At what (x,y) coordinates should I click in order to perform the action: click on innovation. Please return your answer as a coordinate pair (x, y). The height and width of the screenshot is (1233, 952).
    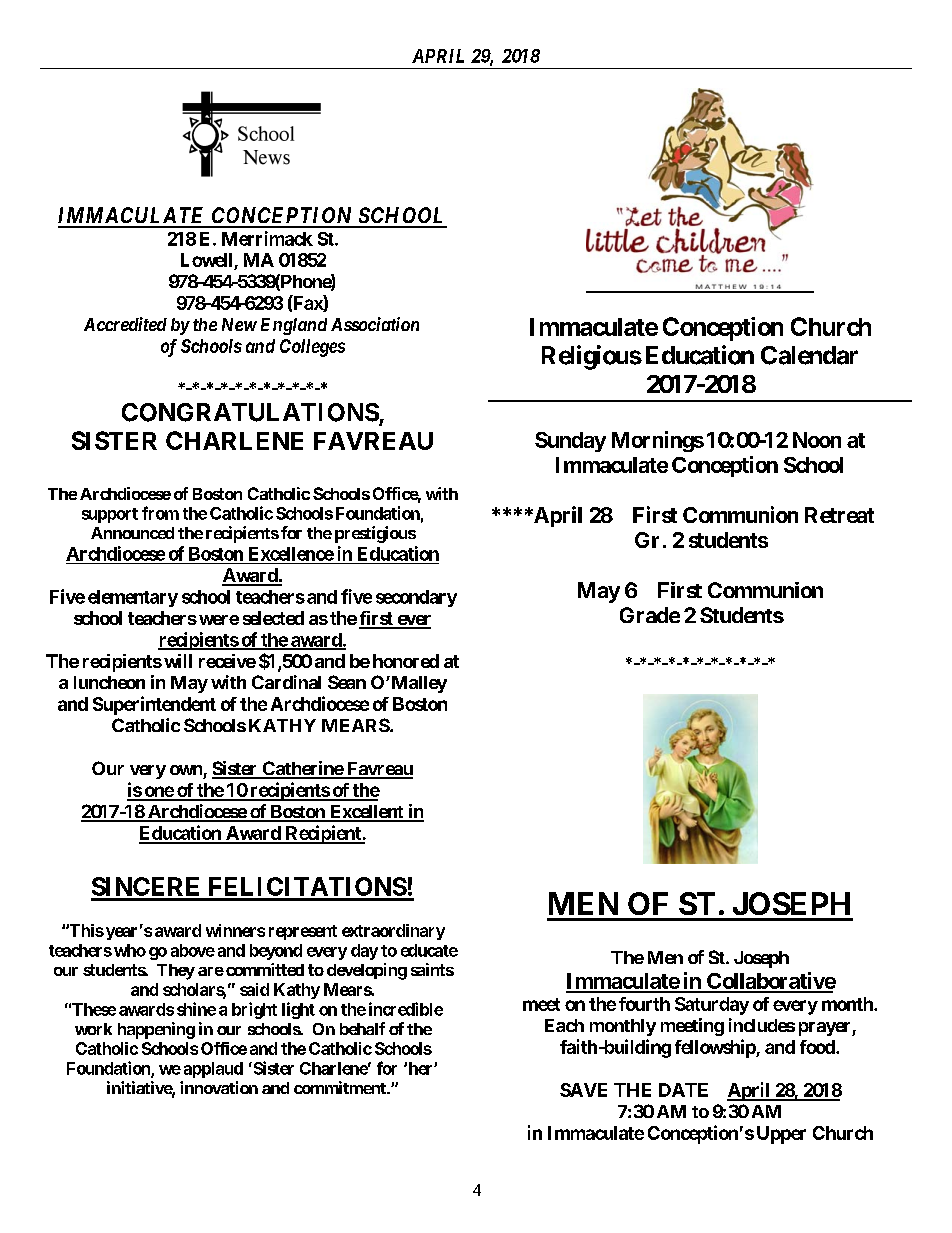
    Looking at the image, I should click on (219, 1087).
